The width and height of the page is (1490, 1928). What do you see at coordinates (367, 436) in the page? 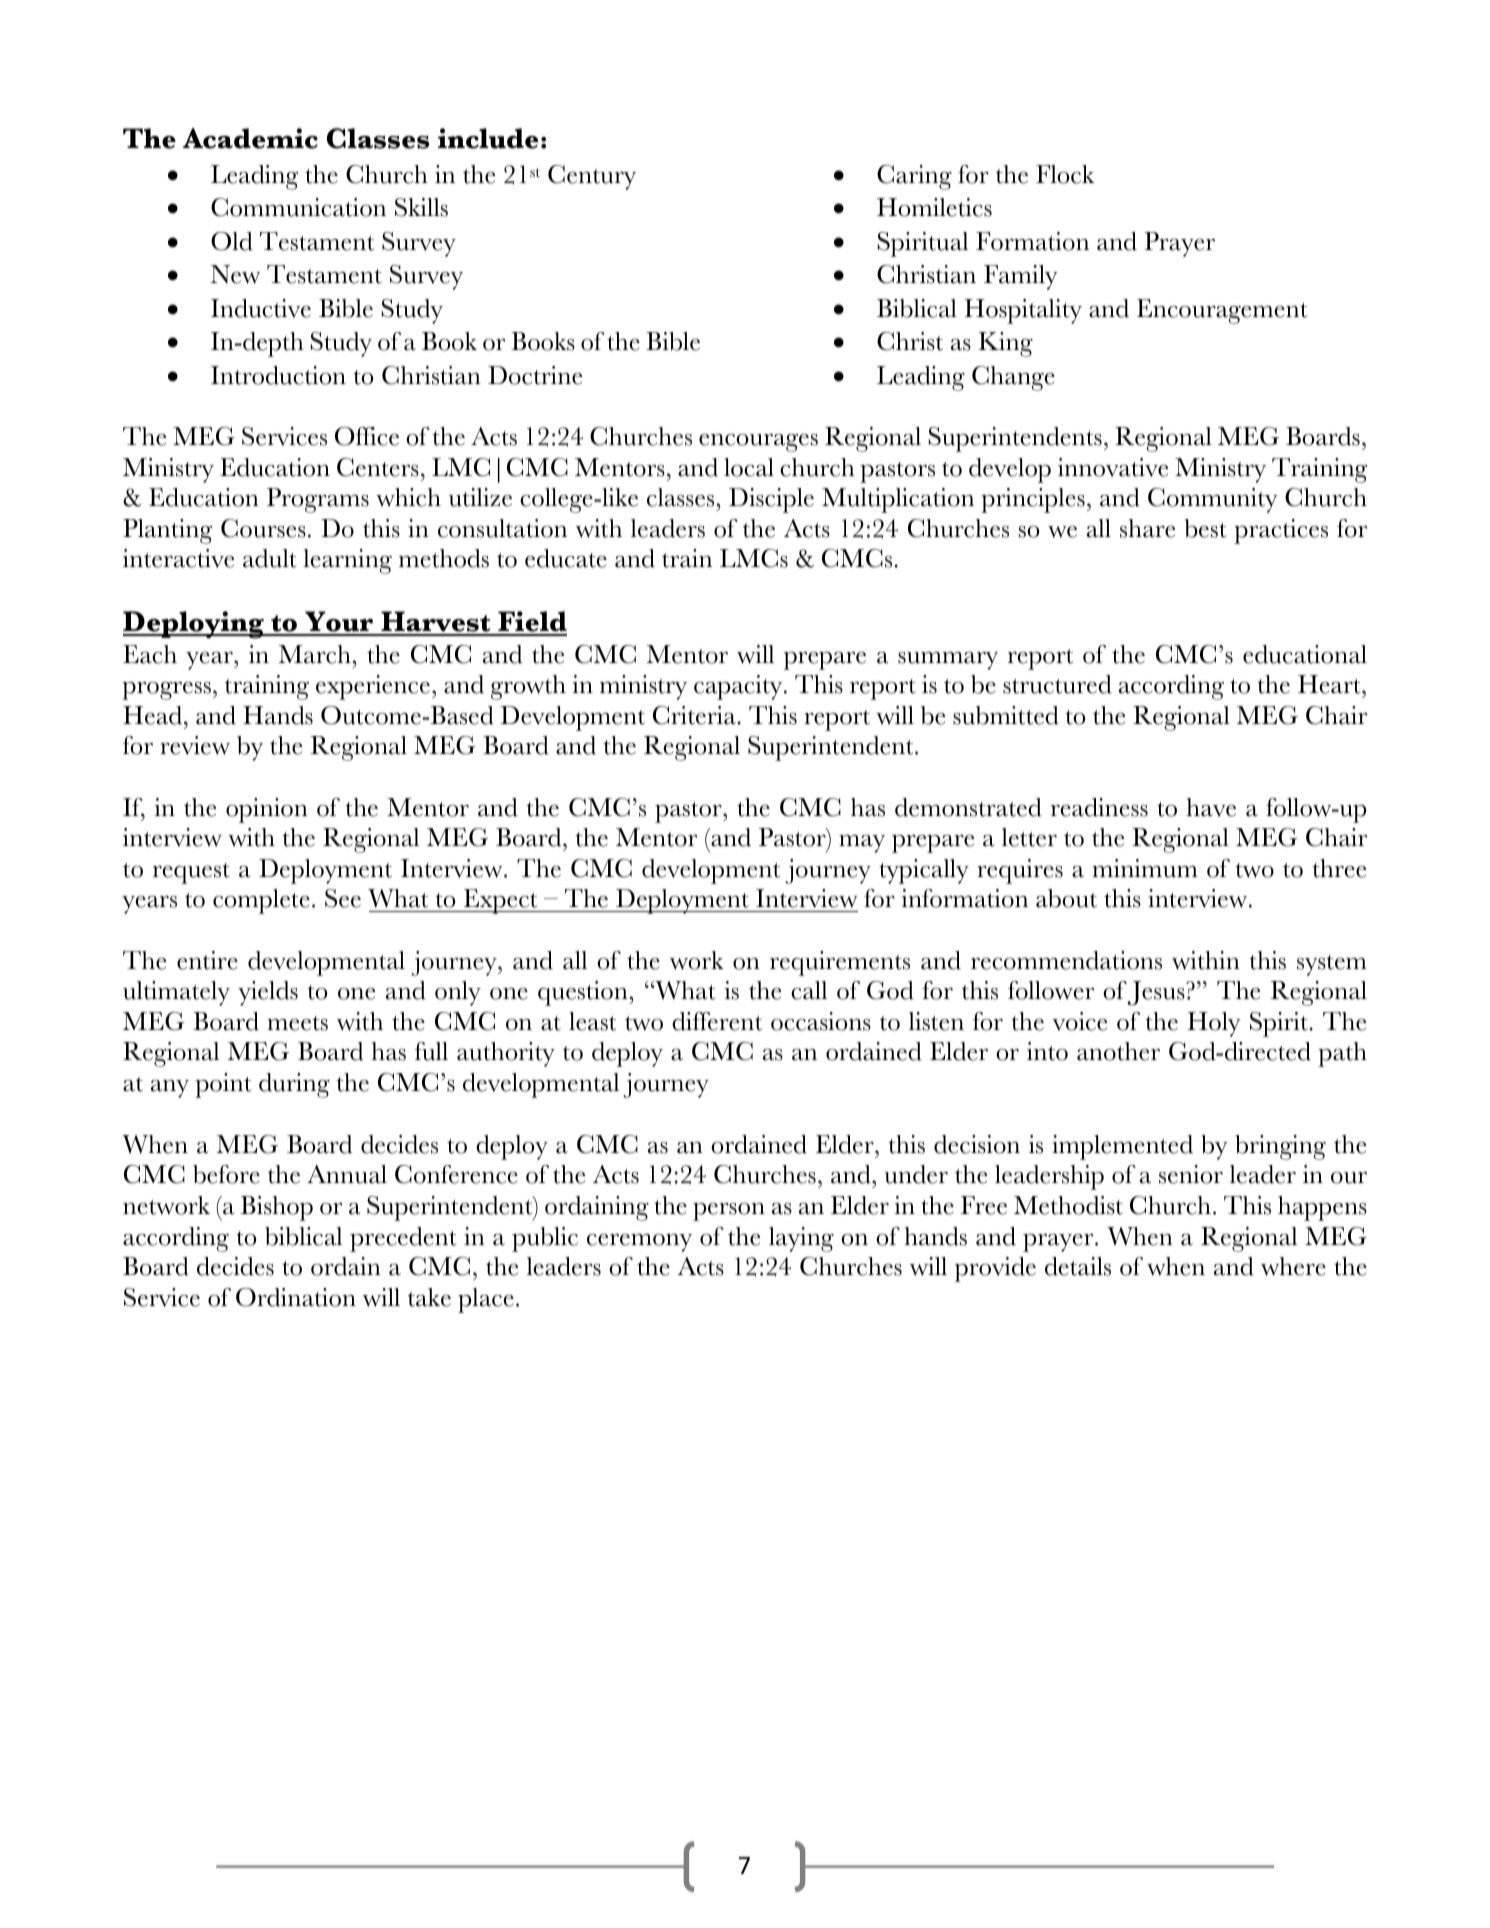
I see `Office` at bounding box center [367, 436].
